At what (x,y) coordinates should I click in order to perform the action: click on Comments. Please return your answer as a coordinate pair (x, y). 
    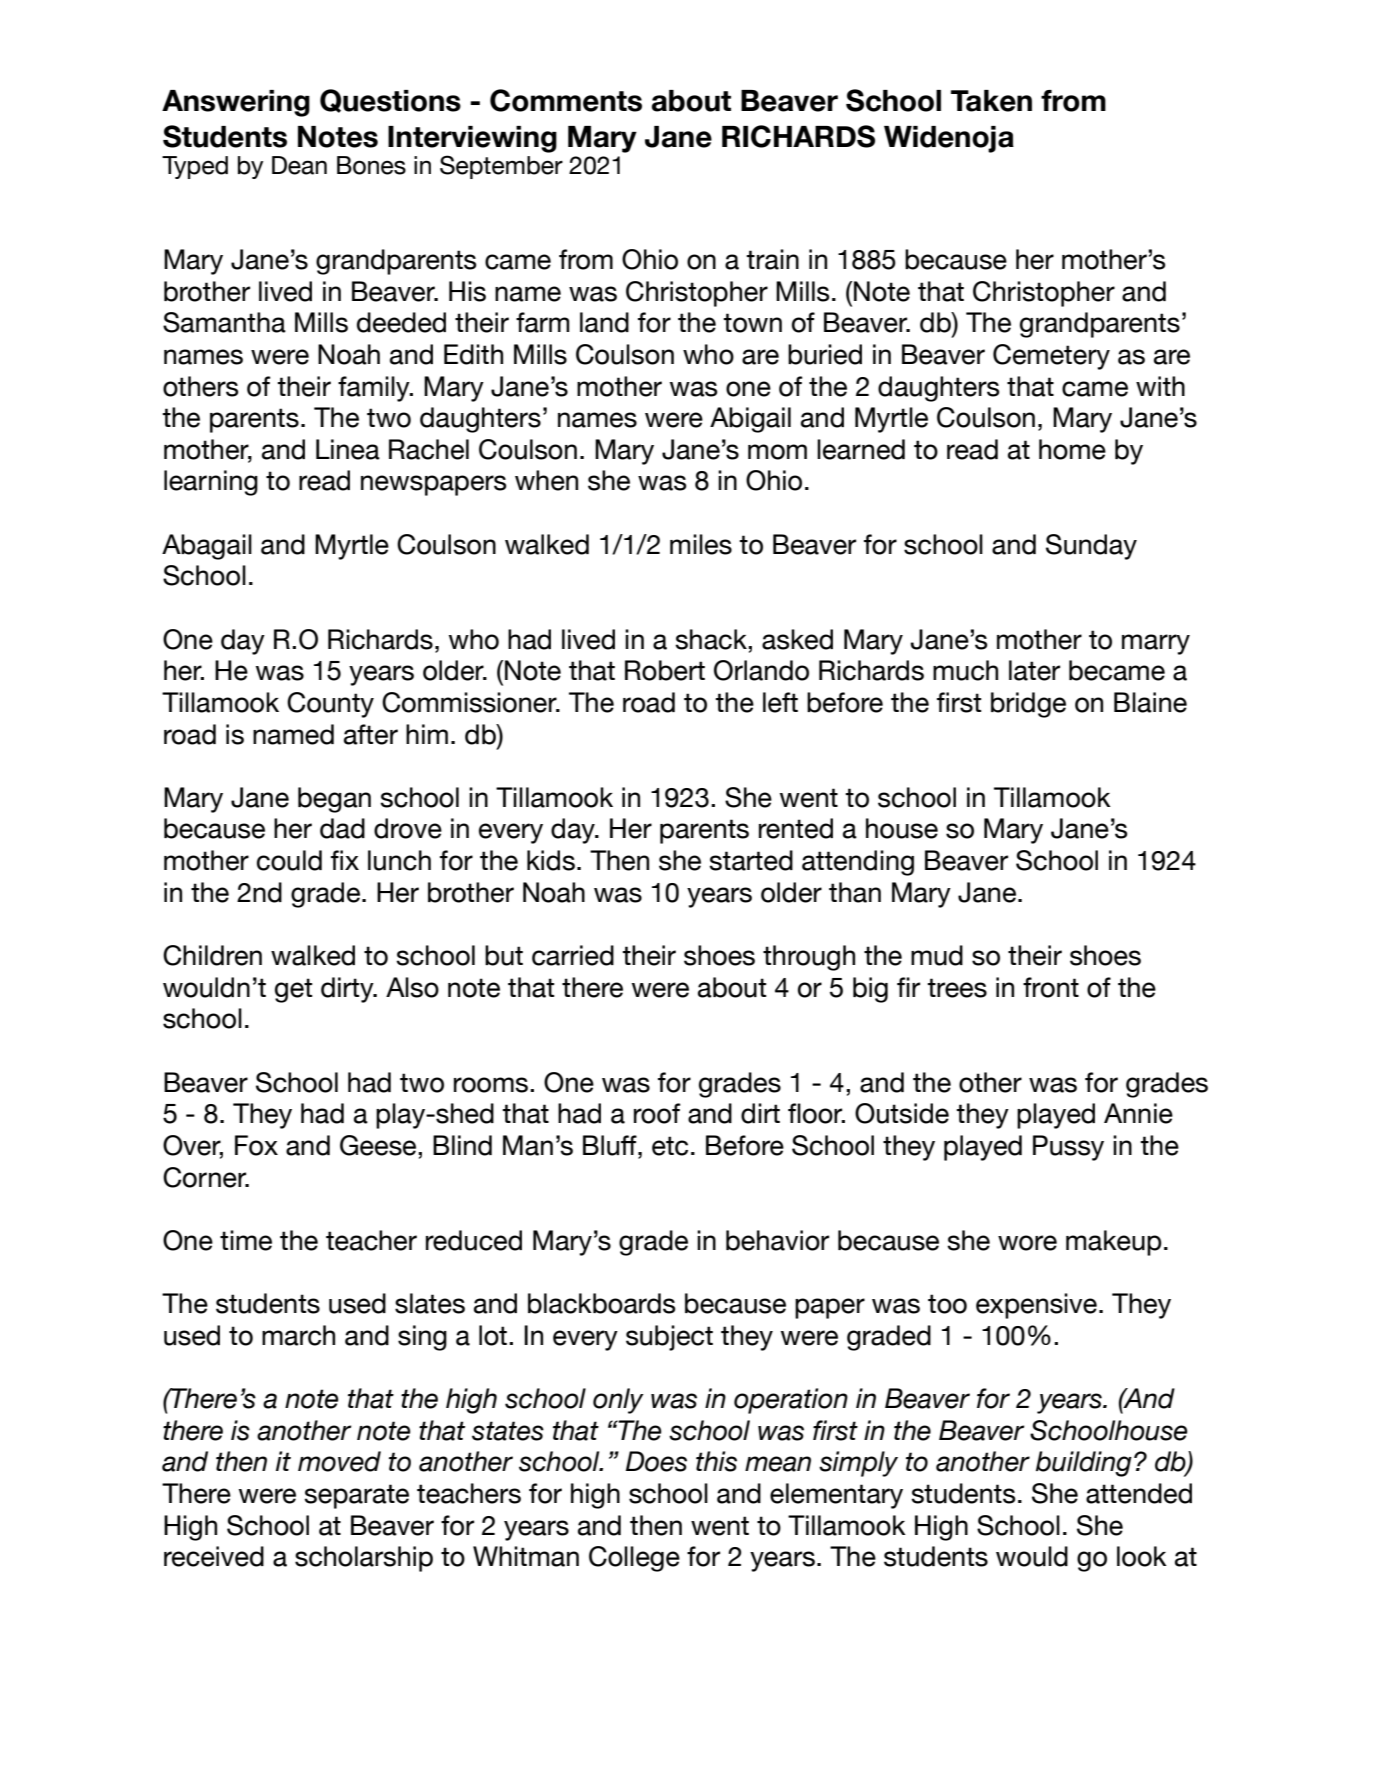
    Looking at the image, I should click on (566, 100).
